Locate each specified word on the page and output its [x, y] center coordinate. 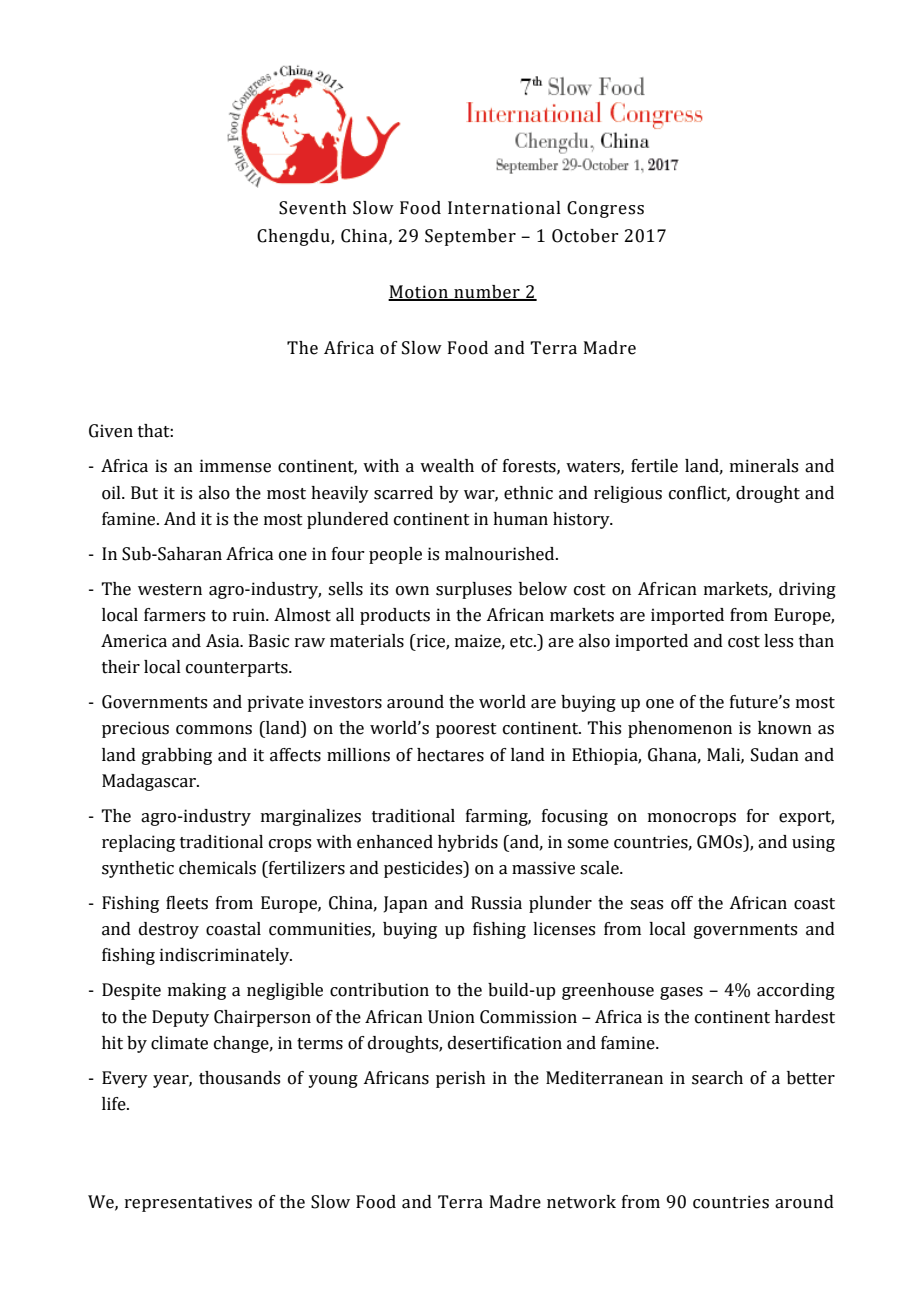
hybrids [468, 843]
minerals [764, 466]
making [197, 991]
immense [235, 466]
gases [681, 993]
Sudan [775, 755]
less [778, 641]
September [470, 237]
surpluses [474, 590]
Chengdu [294, 237]
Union [451, 1017]
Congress [605, 209]
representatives [188, 1203]
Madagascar [150, 782]
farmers [174, 615]
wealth [447, 466]
